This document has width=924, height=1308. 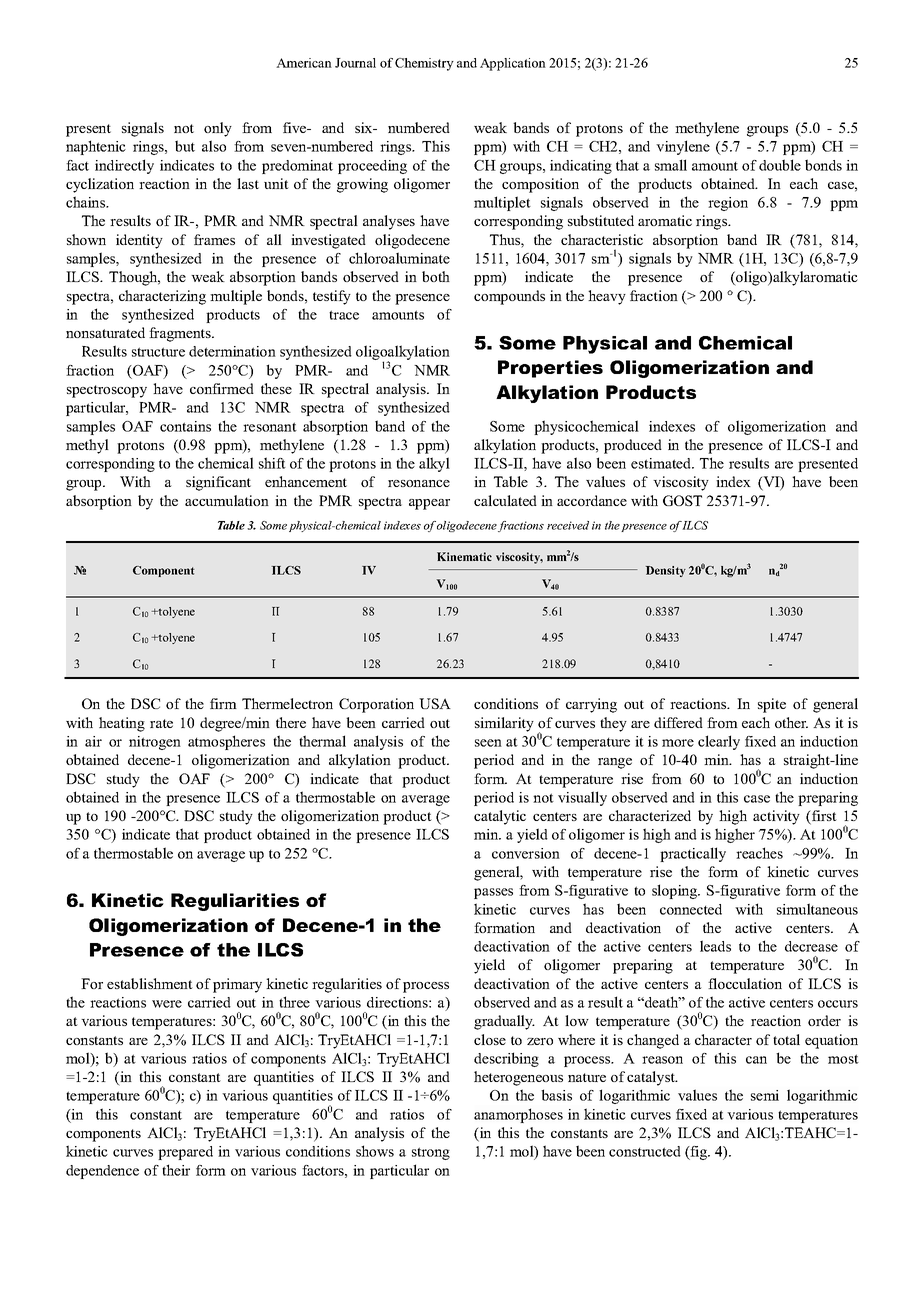 What do you see at coordinates (122, 724) in the document?
I see `heating` at bounding box center [122, 724].
